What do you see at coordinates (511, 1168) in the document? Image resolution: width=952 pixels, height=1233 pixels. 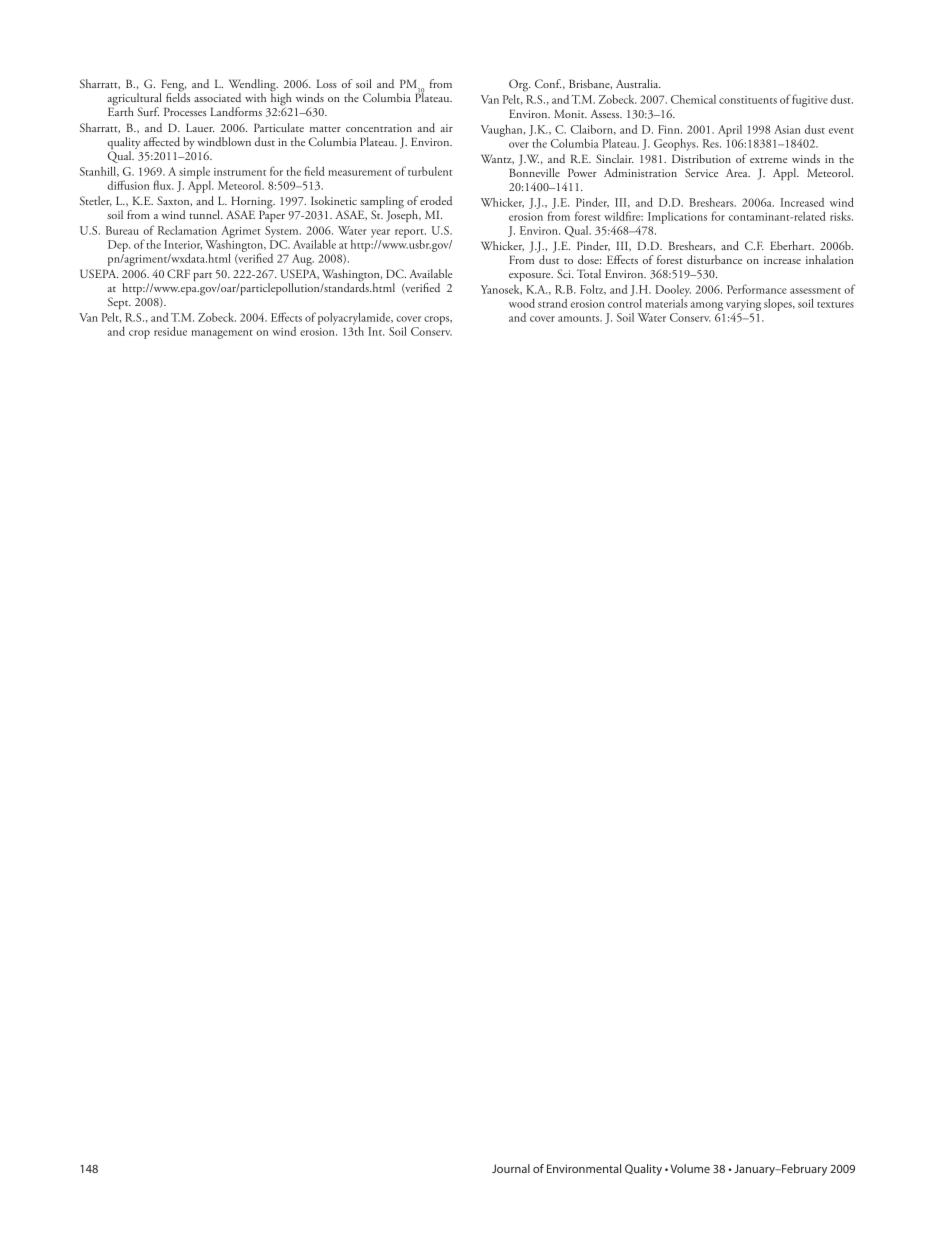 I see `Journal` at bounding box center [511, 1168].
